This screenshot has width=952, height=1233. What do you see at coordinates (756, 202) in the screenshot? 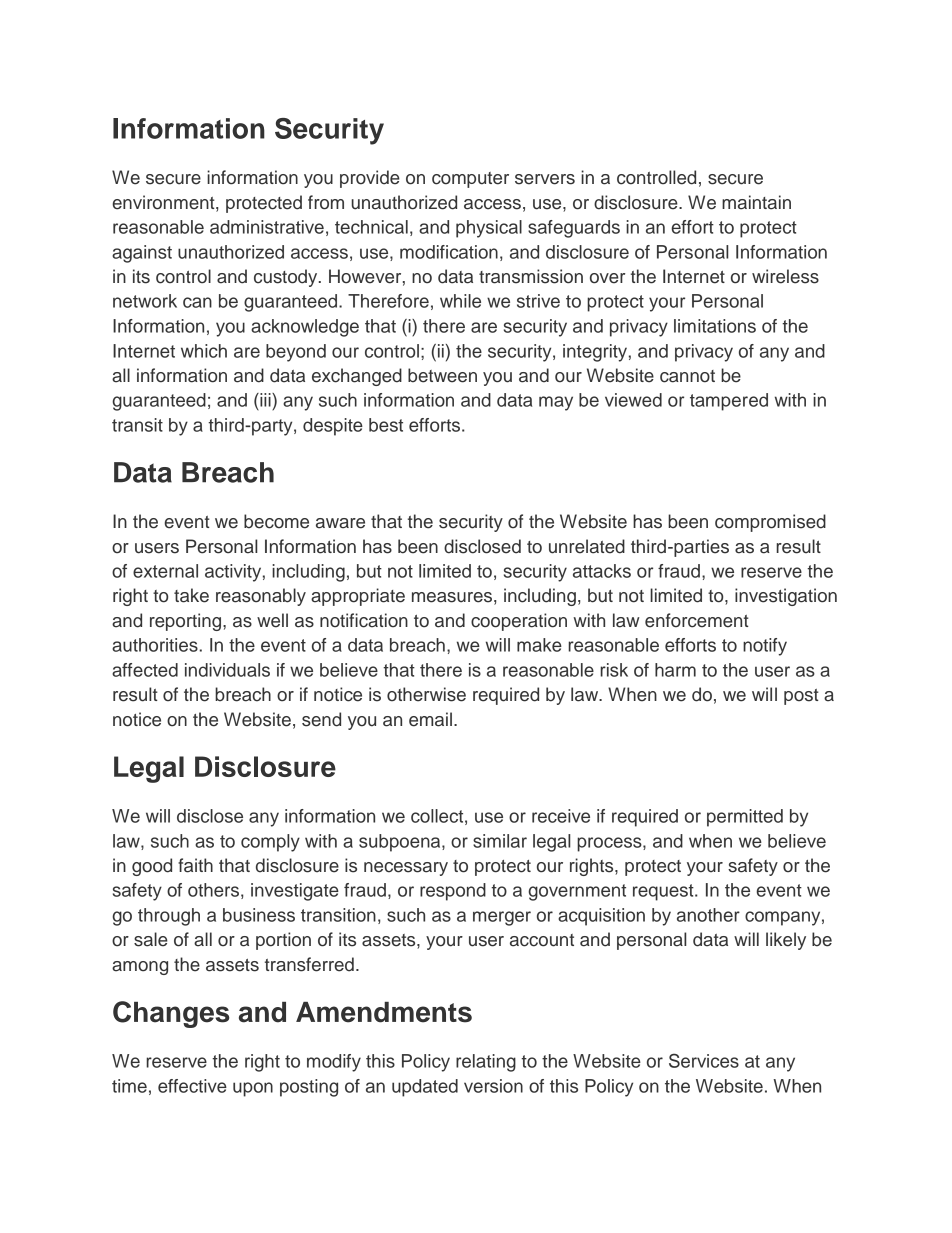
I see `maintain` at bounding box center [756, 202].
